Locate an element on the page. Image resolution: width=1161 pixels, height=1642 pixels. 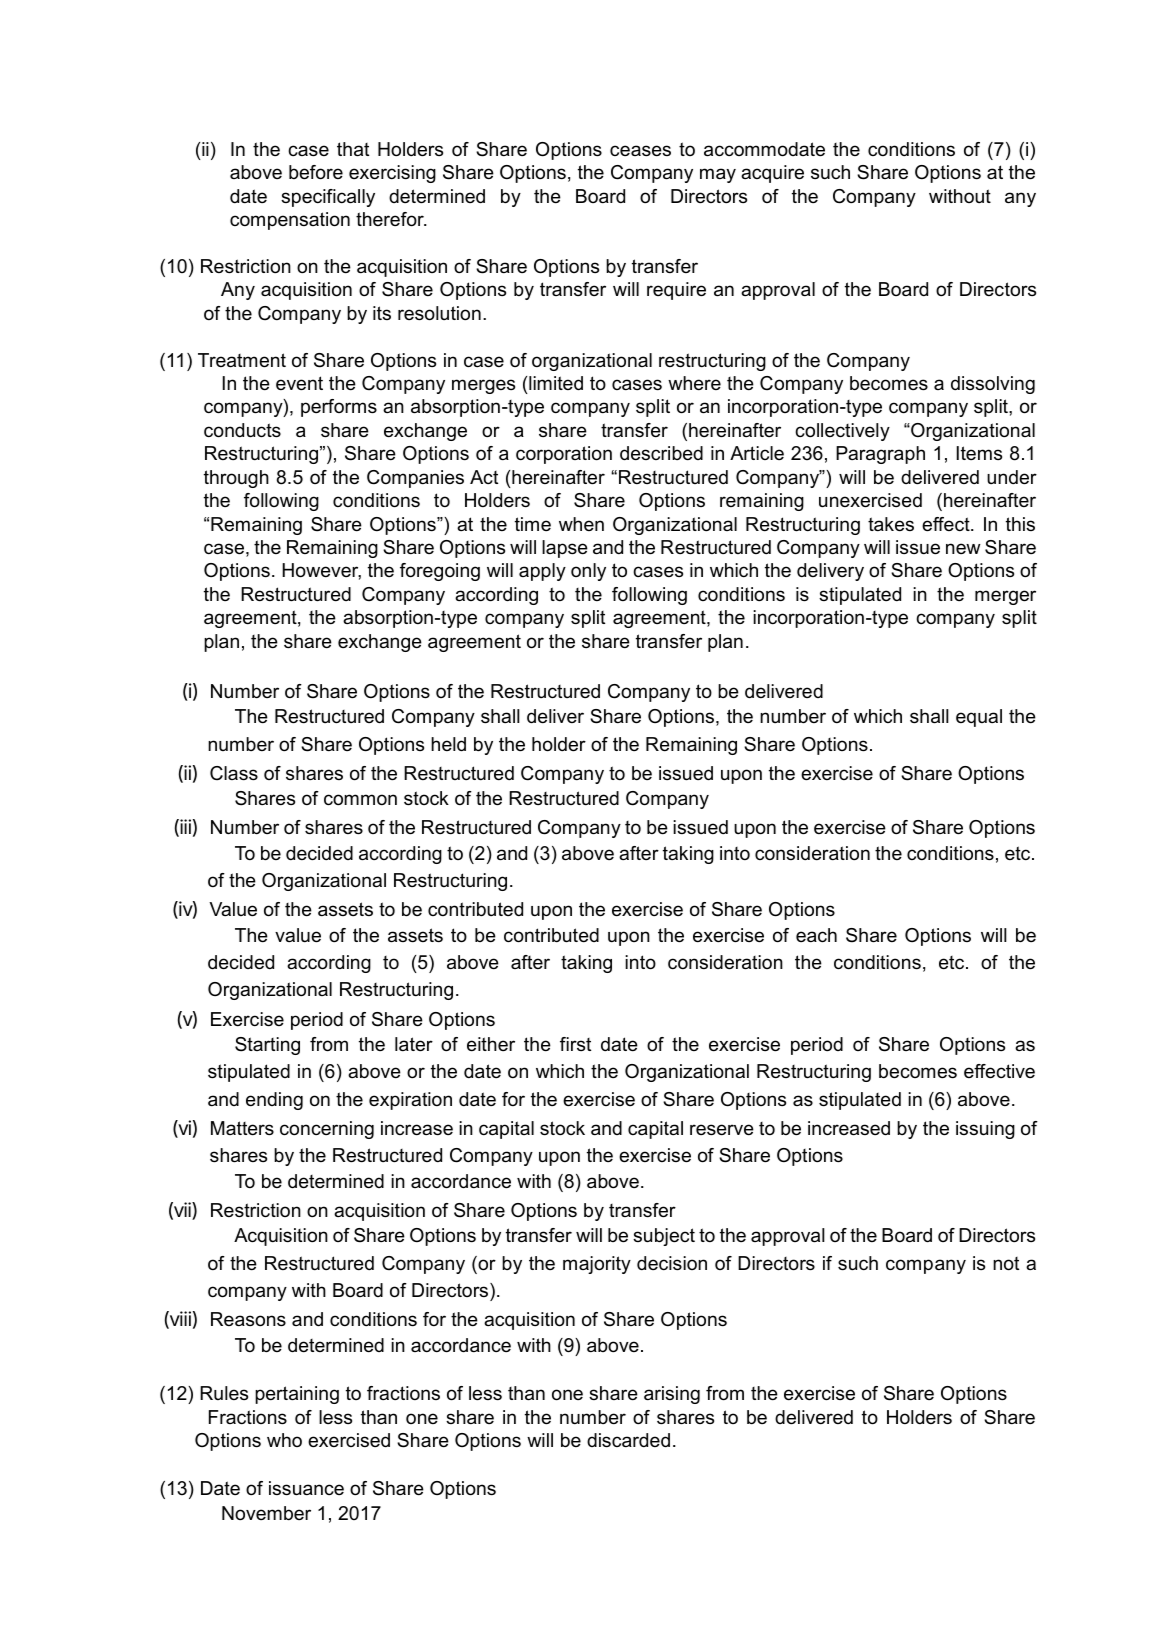
ceases is located at coordinates (640, 151).
